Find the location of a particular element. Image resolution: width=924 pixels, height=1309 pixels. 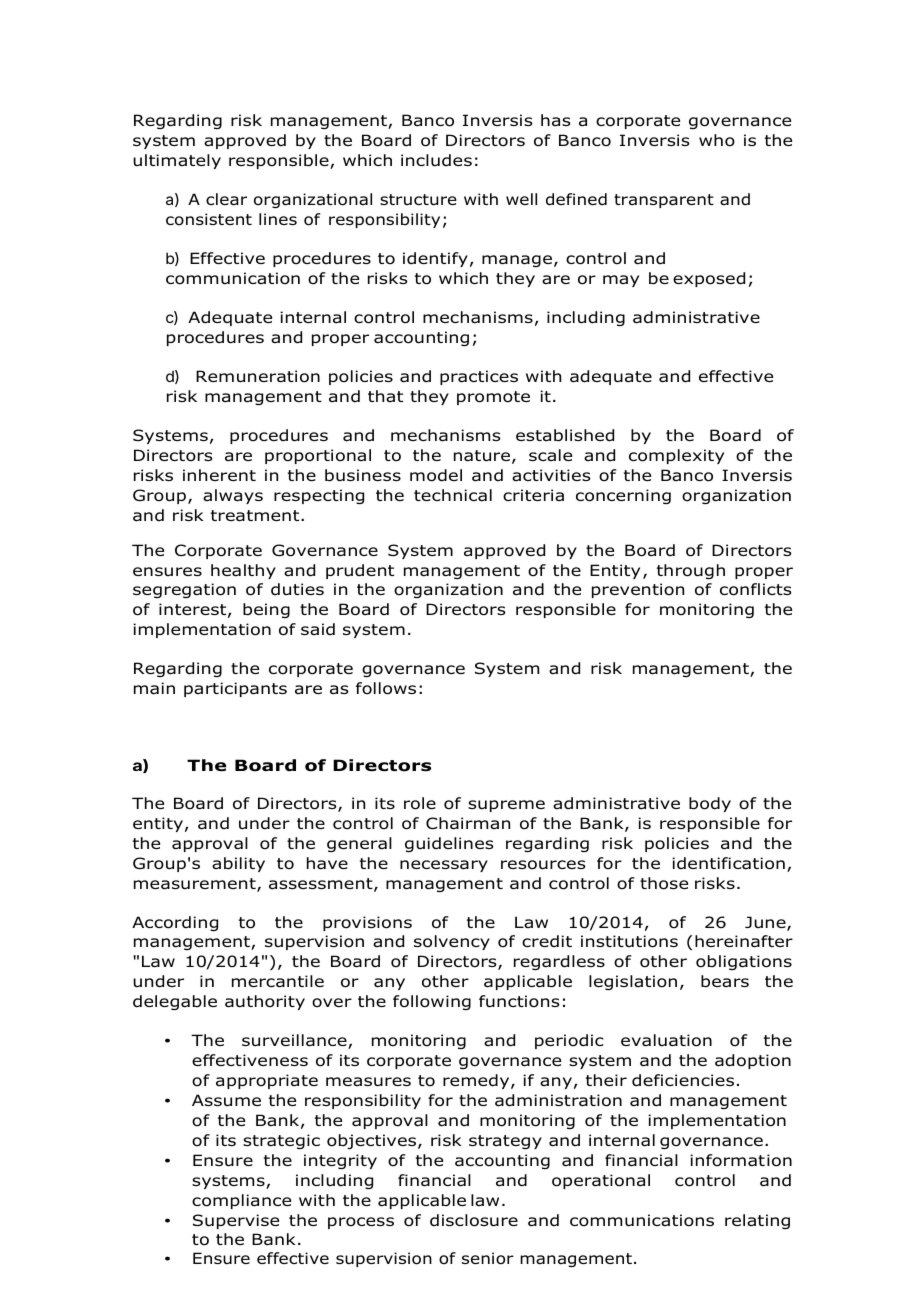

prevention is located at coordinates (638, 590).
